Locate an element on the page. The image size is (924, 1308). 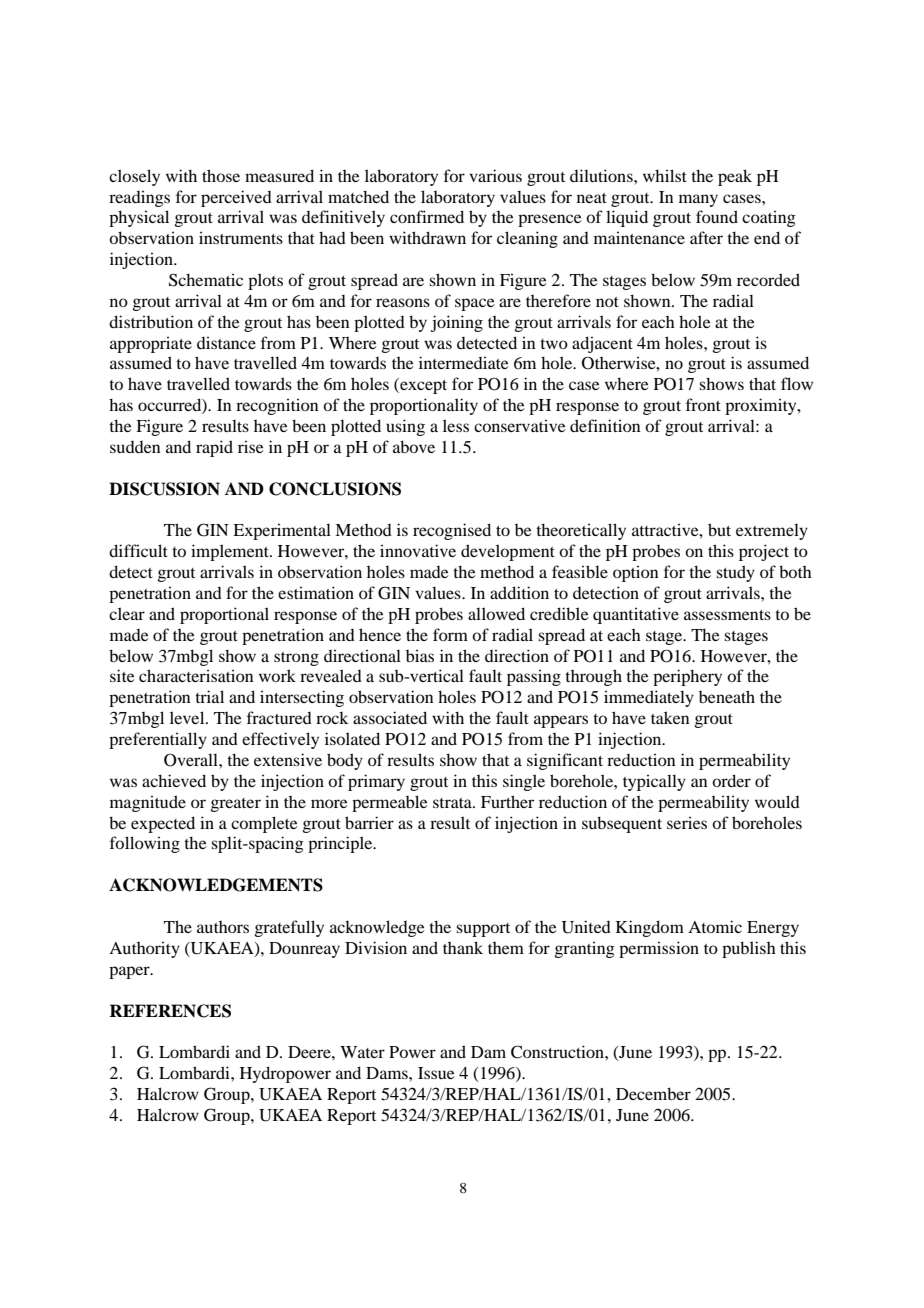
strata is located at coordinates (453, 803).
